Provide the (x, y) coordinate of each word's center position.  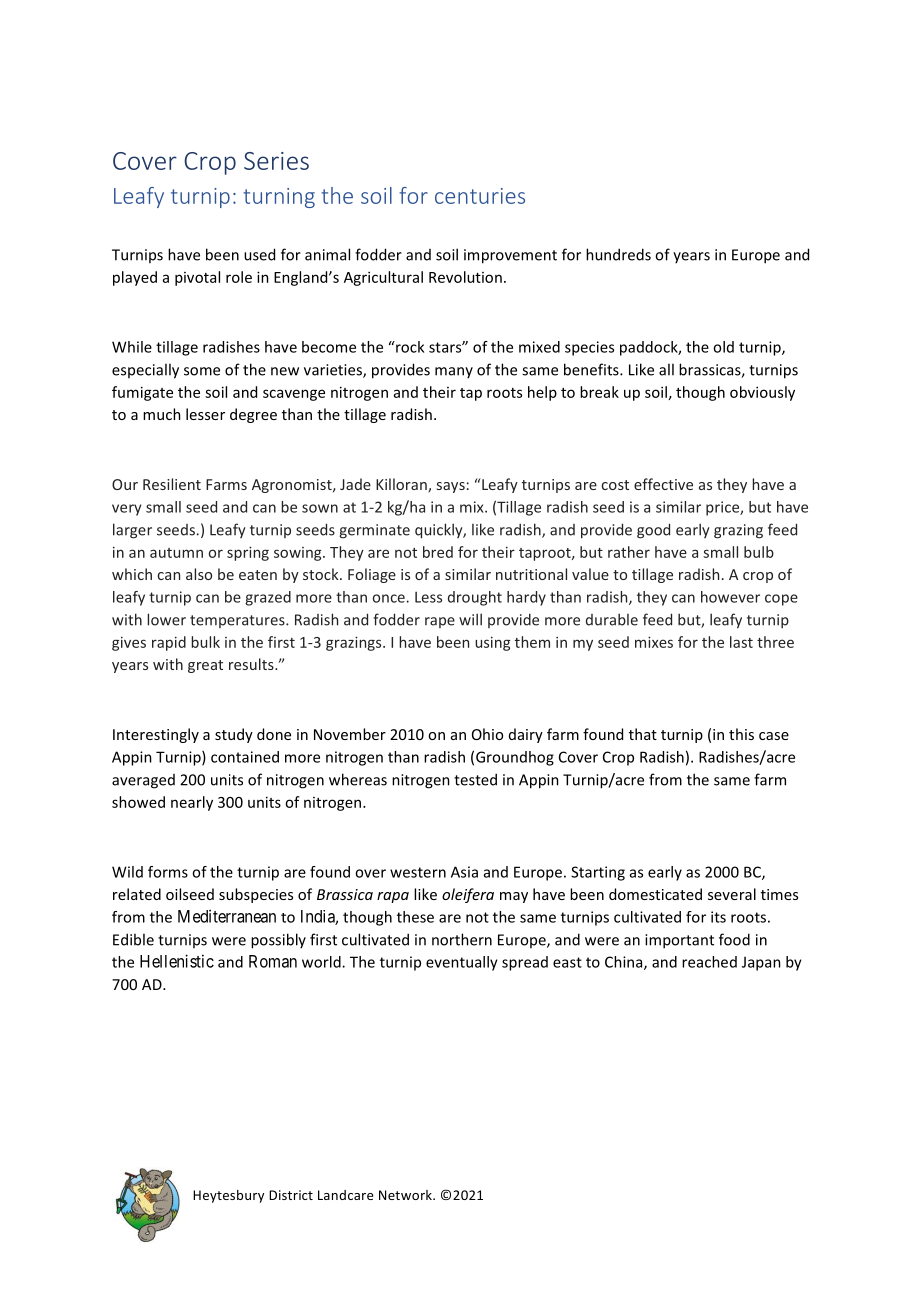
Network (406, 1195)
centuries (480, 196)
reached (709, 962)
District (291, 1195)
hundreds (618, 254)
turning (279, 198)
